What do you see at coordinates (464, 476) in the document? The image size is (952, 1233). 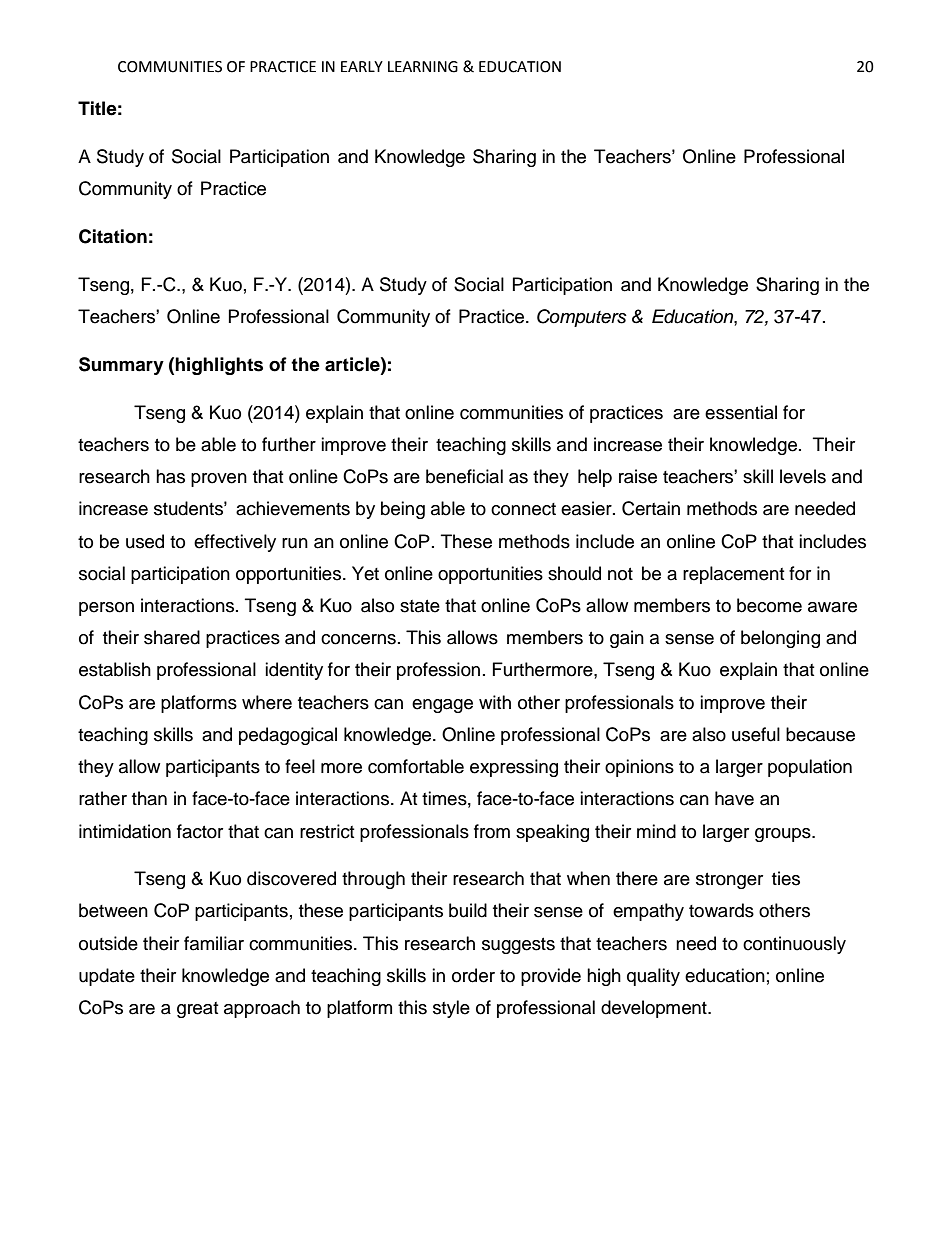 I see `beneficial` at bounding box center [464, 476].
